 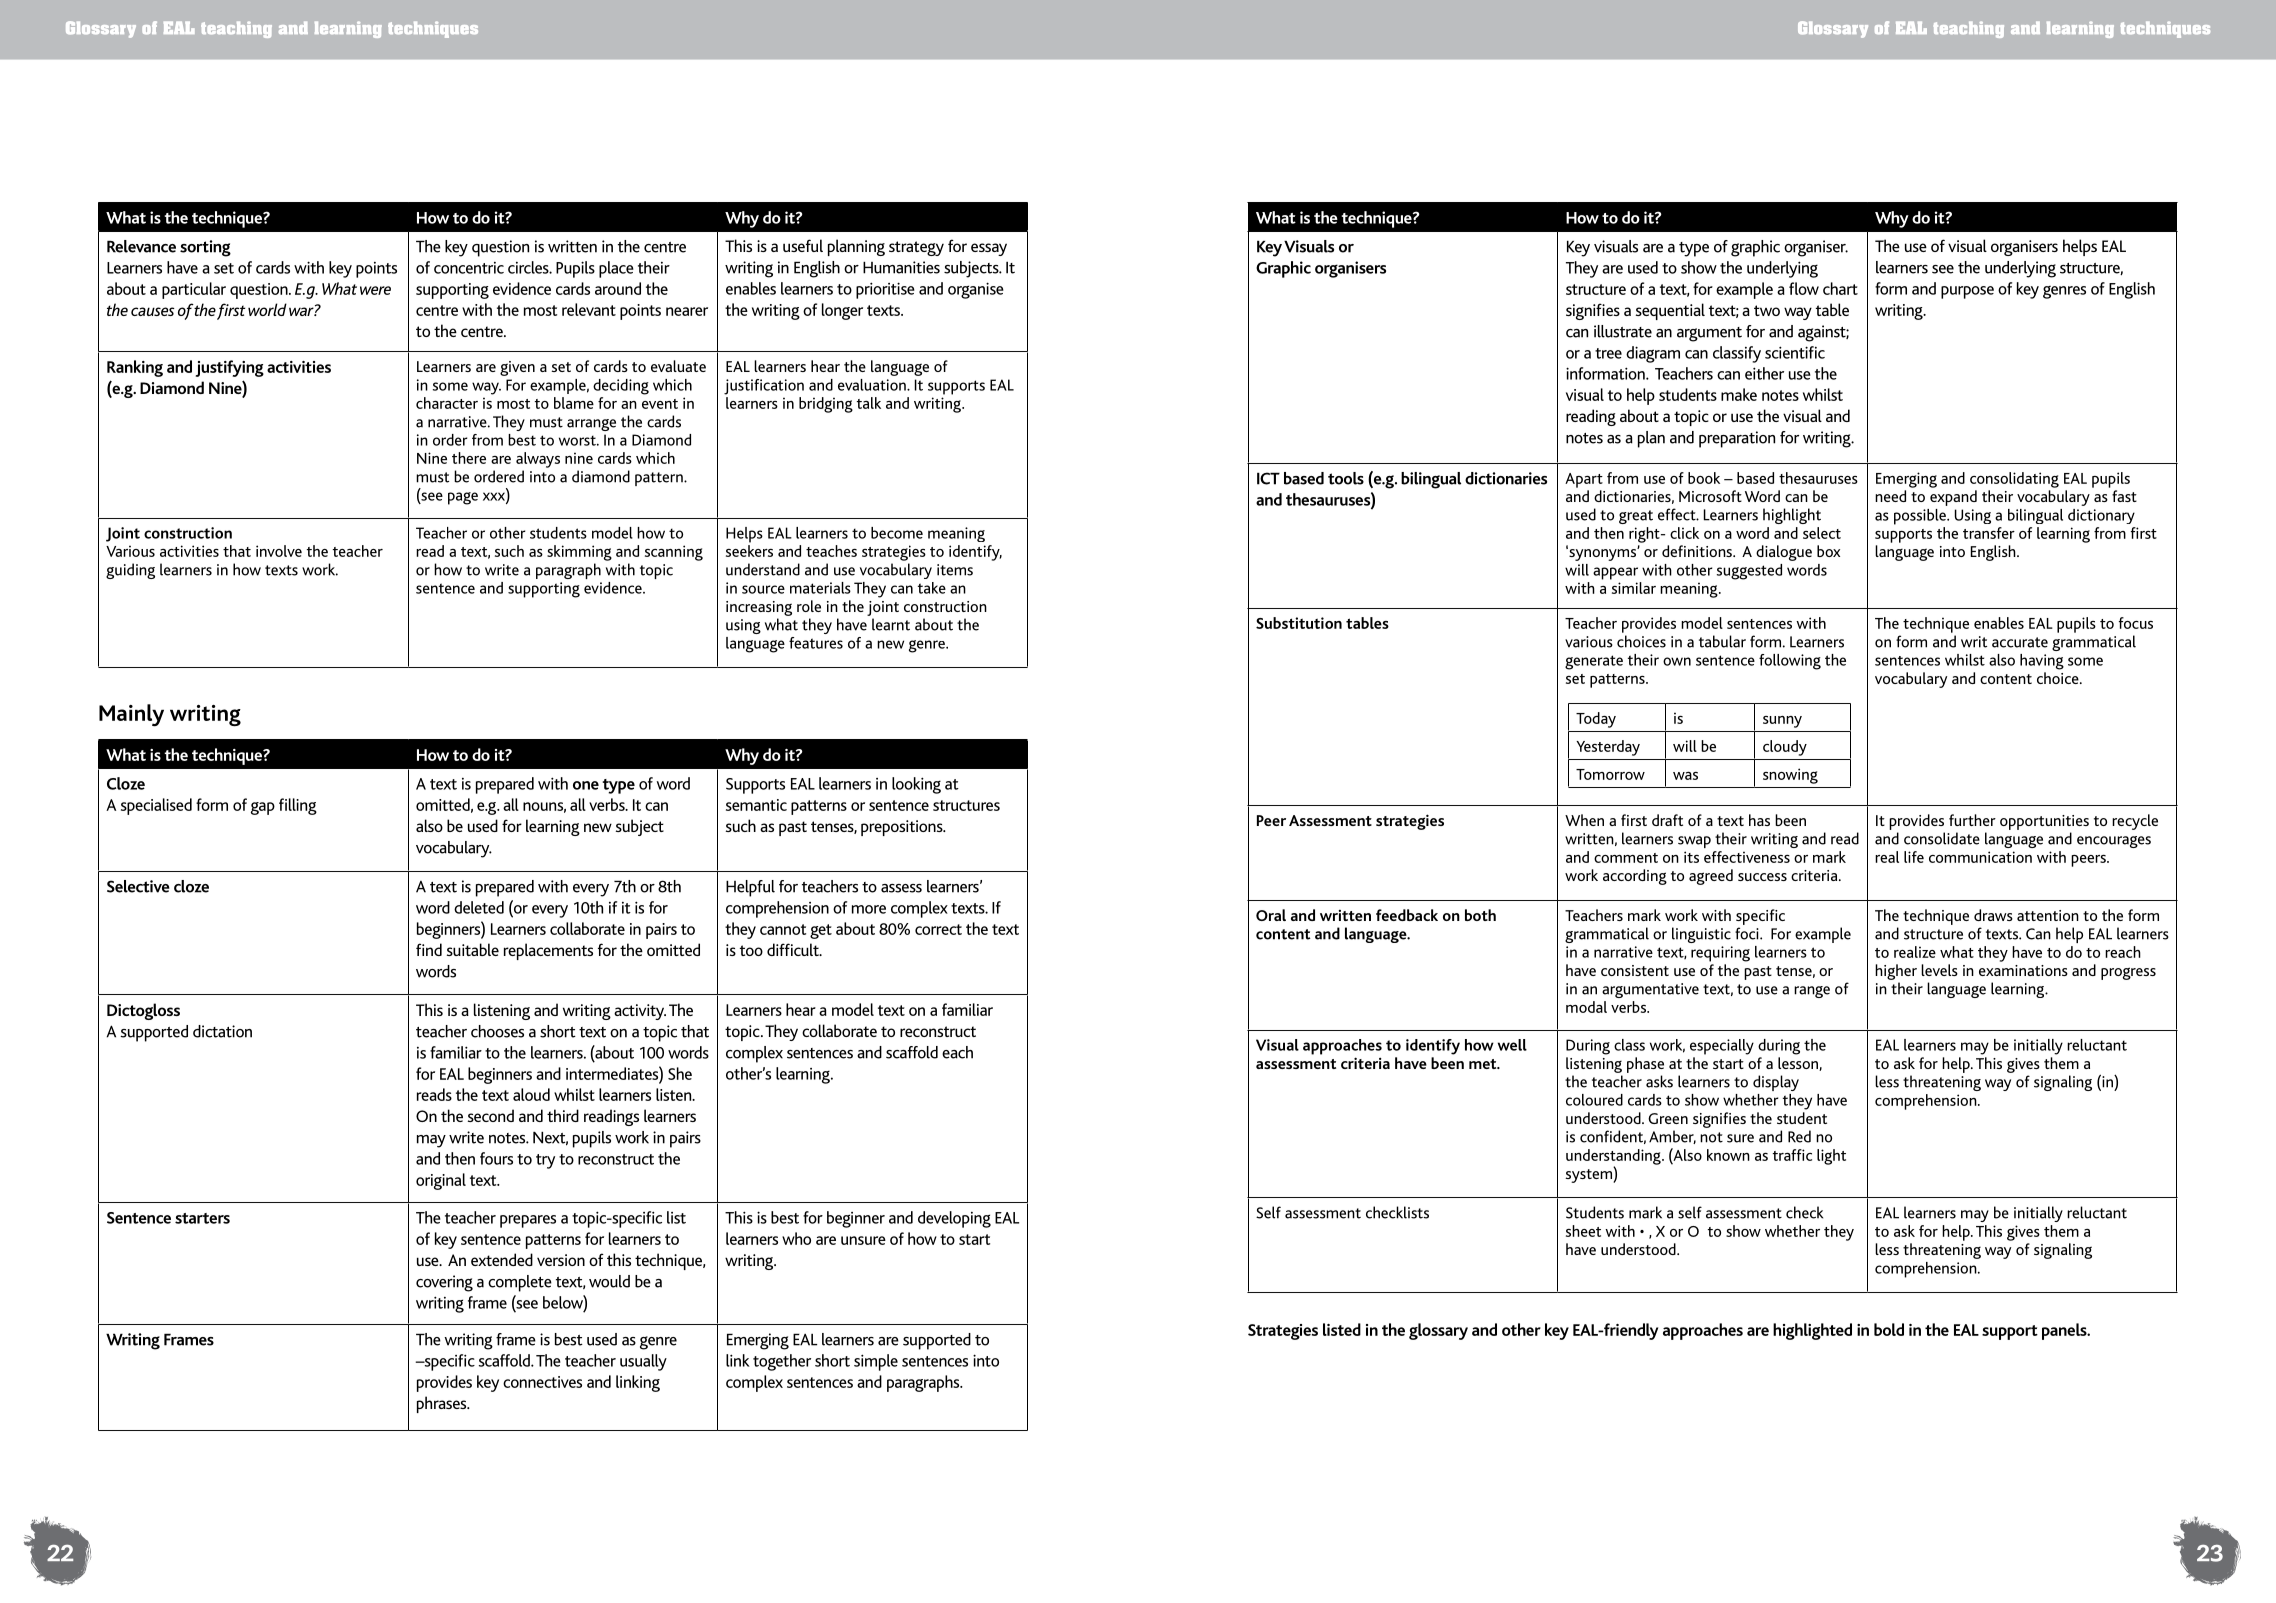 I want to click on consolidate, so click(x=1942, y=838).
